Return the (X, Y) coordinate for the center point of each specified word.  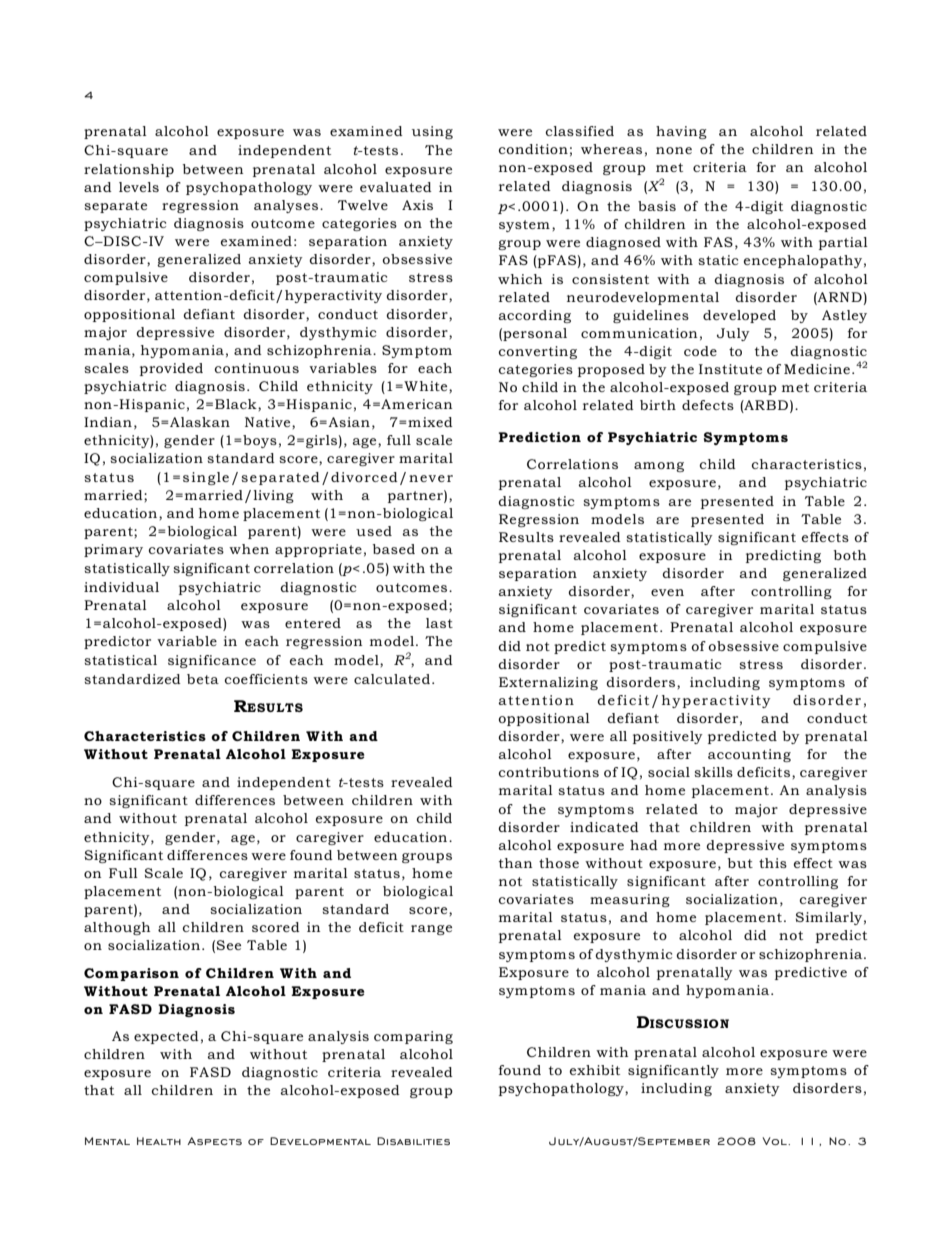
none (674, 150)
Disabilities (413, 1141)
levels (139, 187)
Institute (730, 369)
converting (538, 352)
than (515, 863)
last (439, 623)
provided (171, 369)
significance (212, 661)
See (229, 945)
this (773, 863)
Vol (775, 1141)
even (667, 592)
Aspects (214, 1141)
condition (533, 149)
